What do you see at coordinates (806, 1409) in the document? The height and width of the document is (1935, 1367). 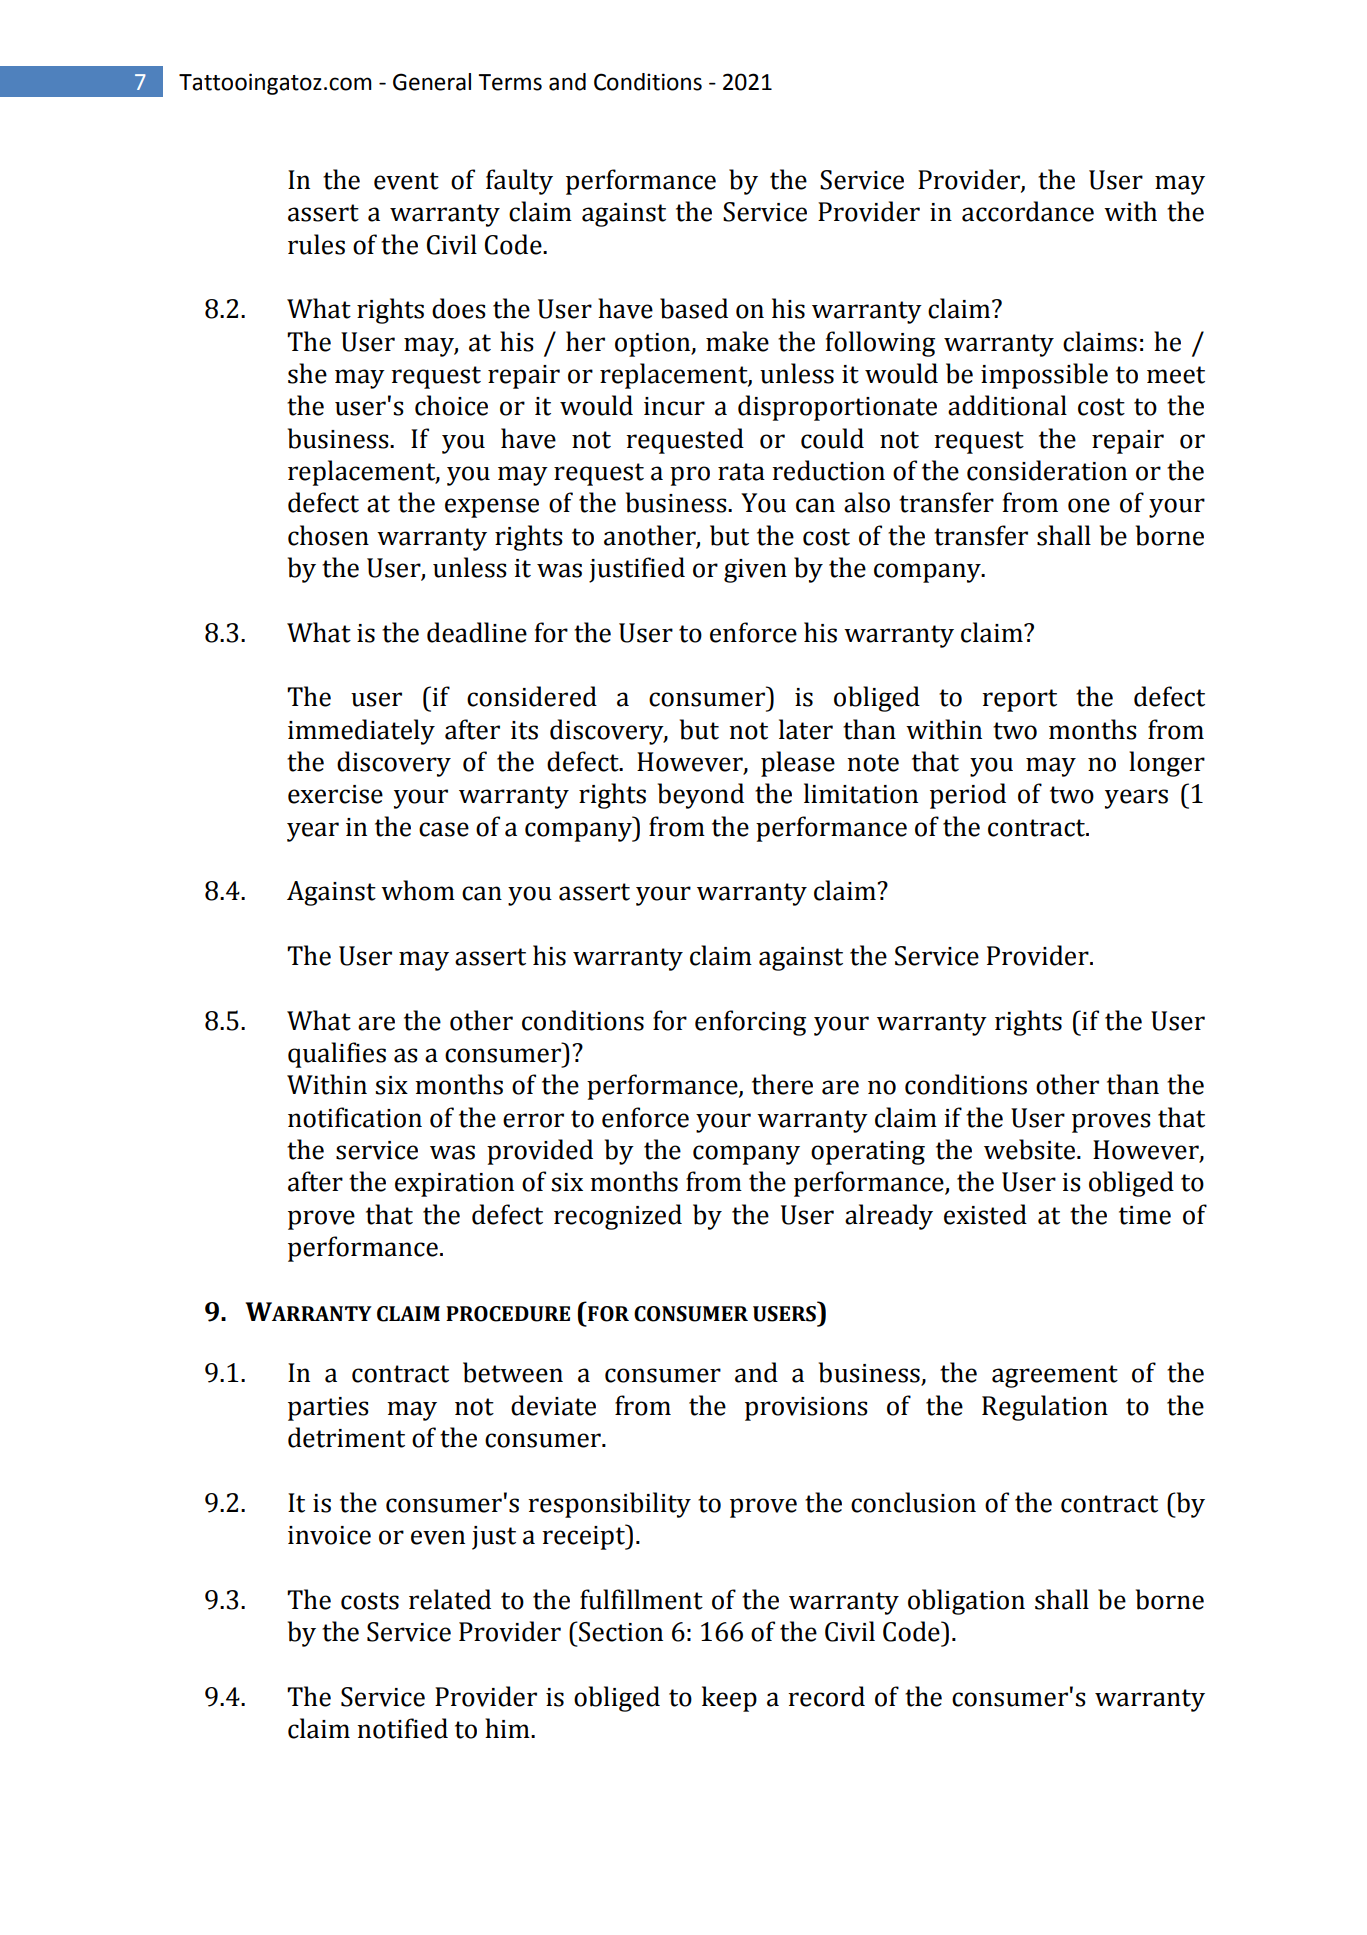 I see `provisions` at bounding box center [806, 1409].
